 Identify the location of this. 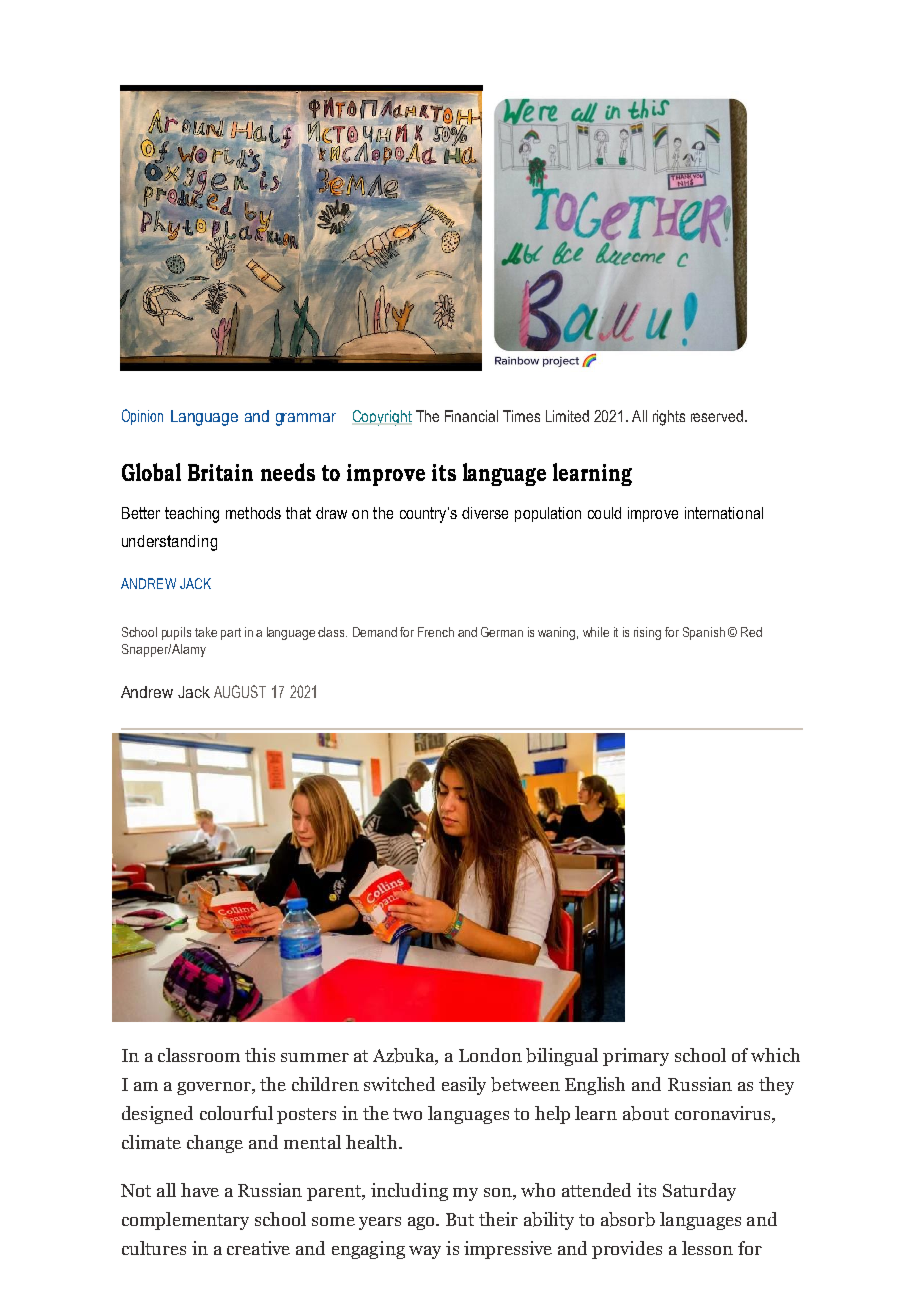
(260, 1055).
